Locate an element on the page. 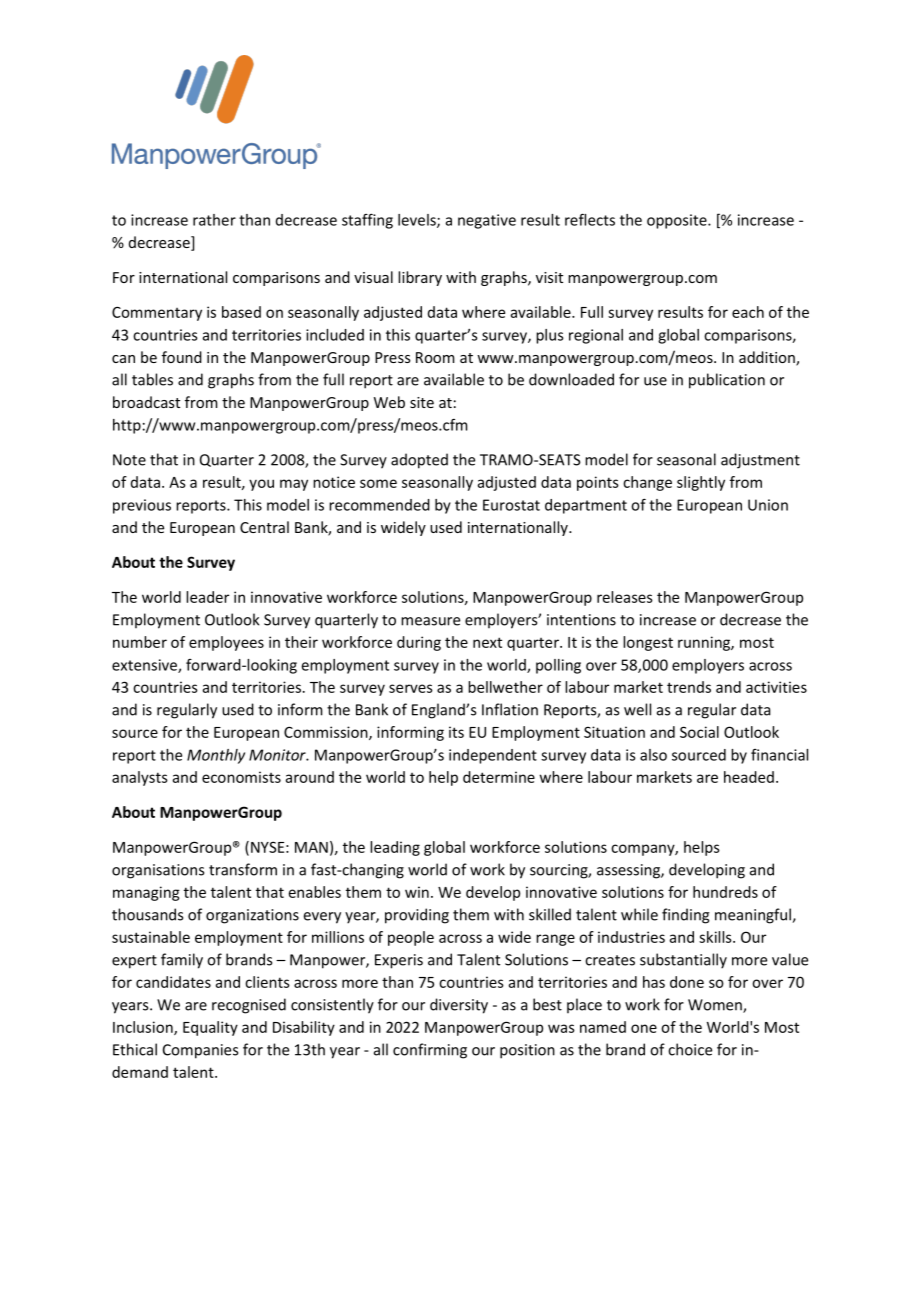 Image resolution: width=924 pixels, height=1308 pixels. headed is located at coordinates (749, 777).
